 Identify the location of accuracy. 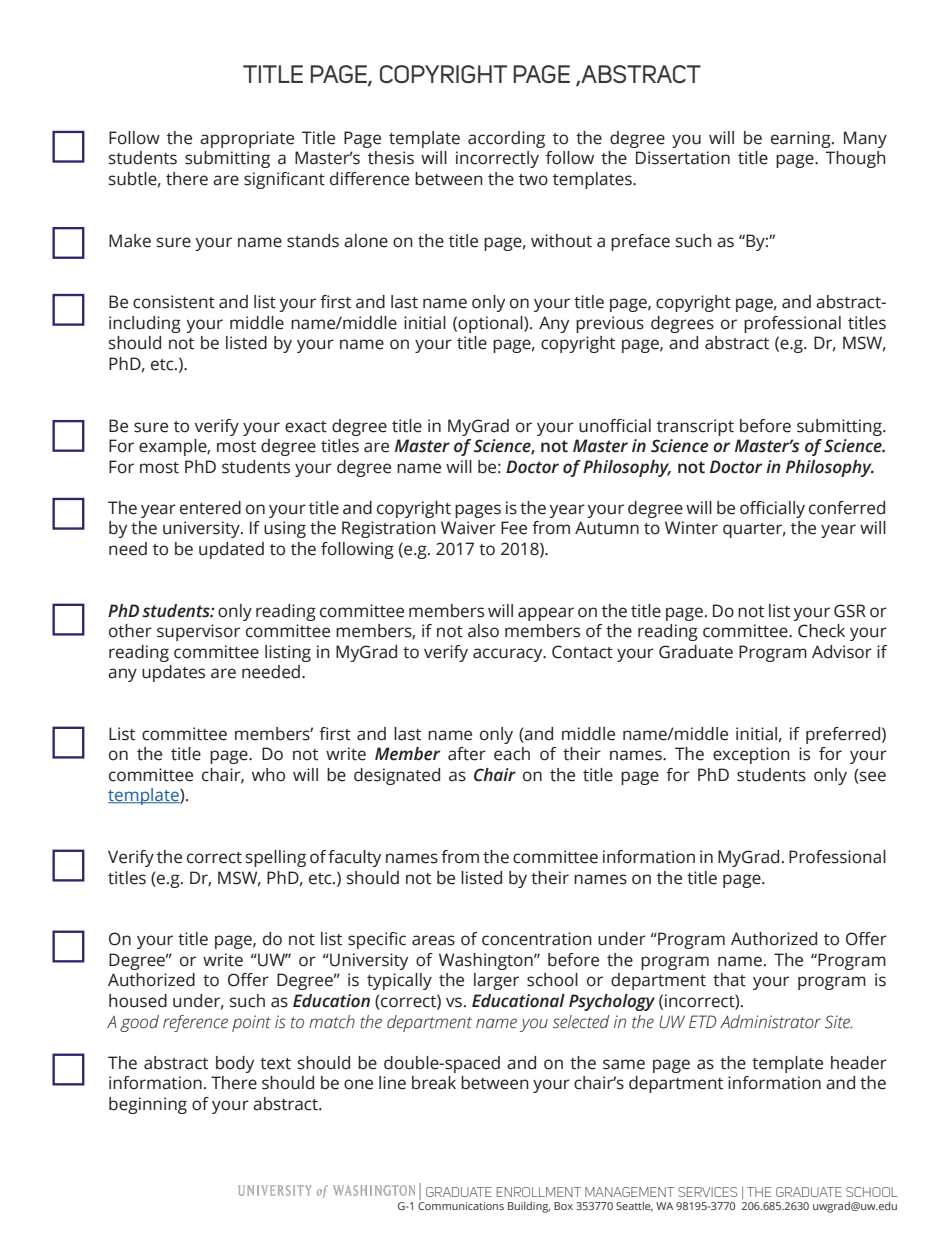
(509, 655).
